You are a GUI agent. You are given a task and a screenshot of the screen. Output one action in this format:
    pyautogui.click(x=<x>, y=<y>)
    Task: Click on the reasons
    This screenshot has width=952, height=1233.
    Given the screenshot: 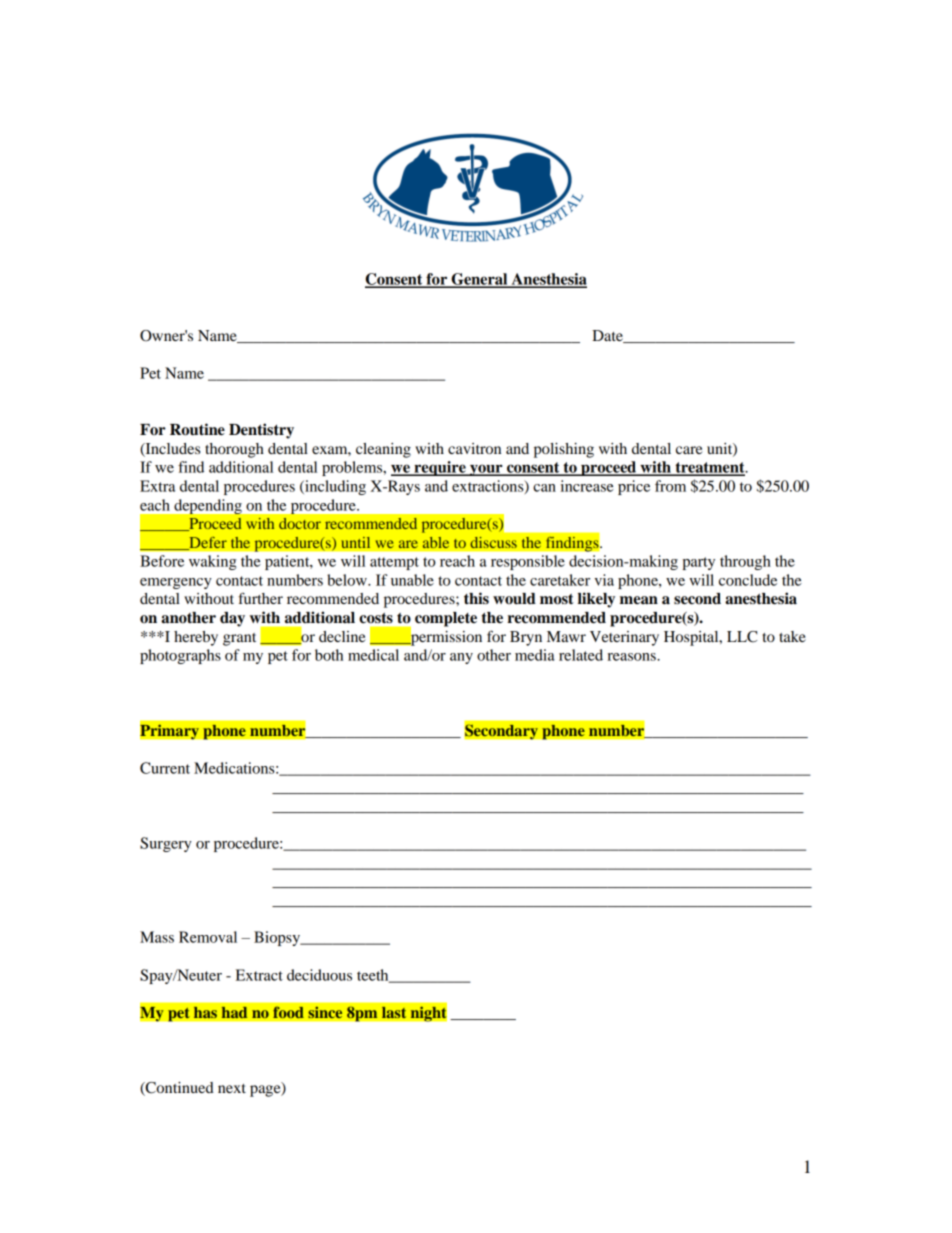 What is the action you would take?
    pyautogui.click(x=632, y=657)
